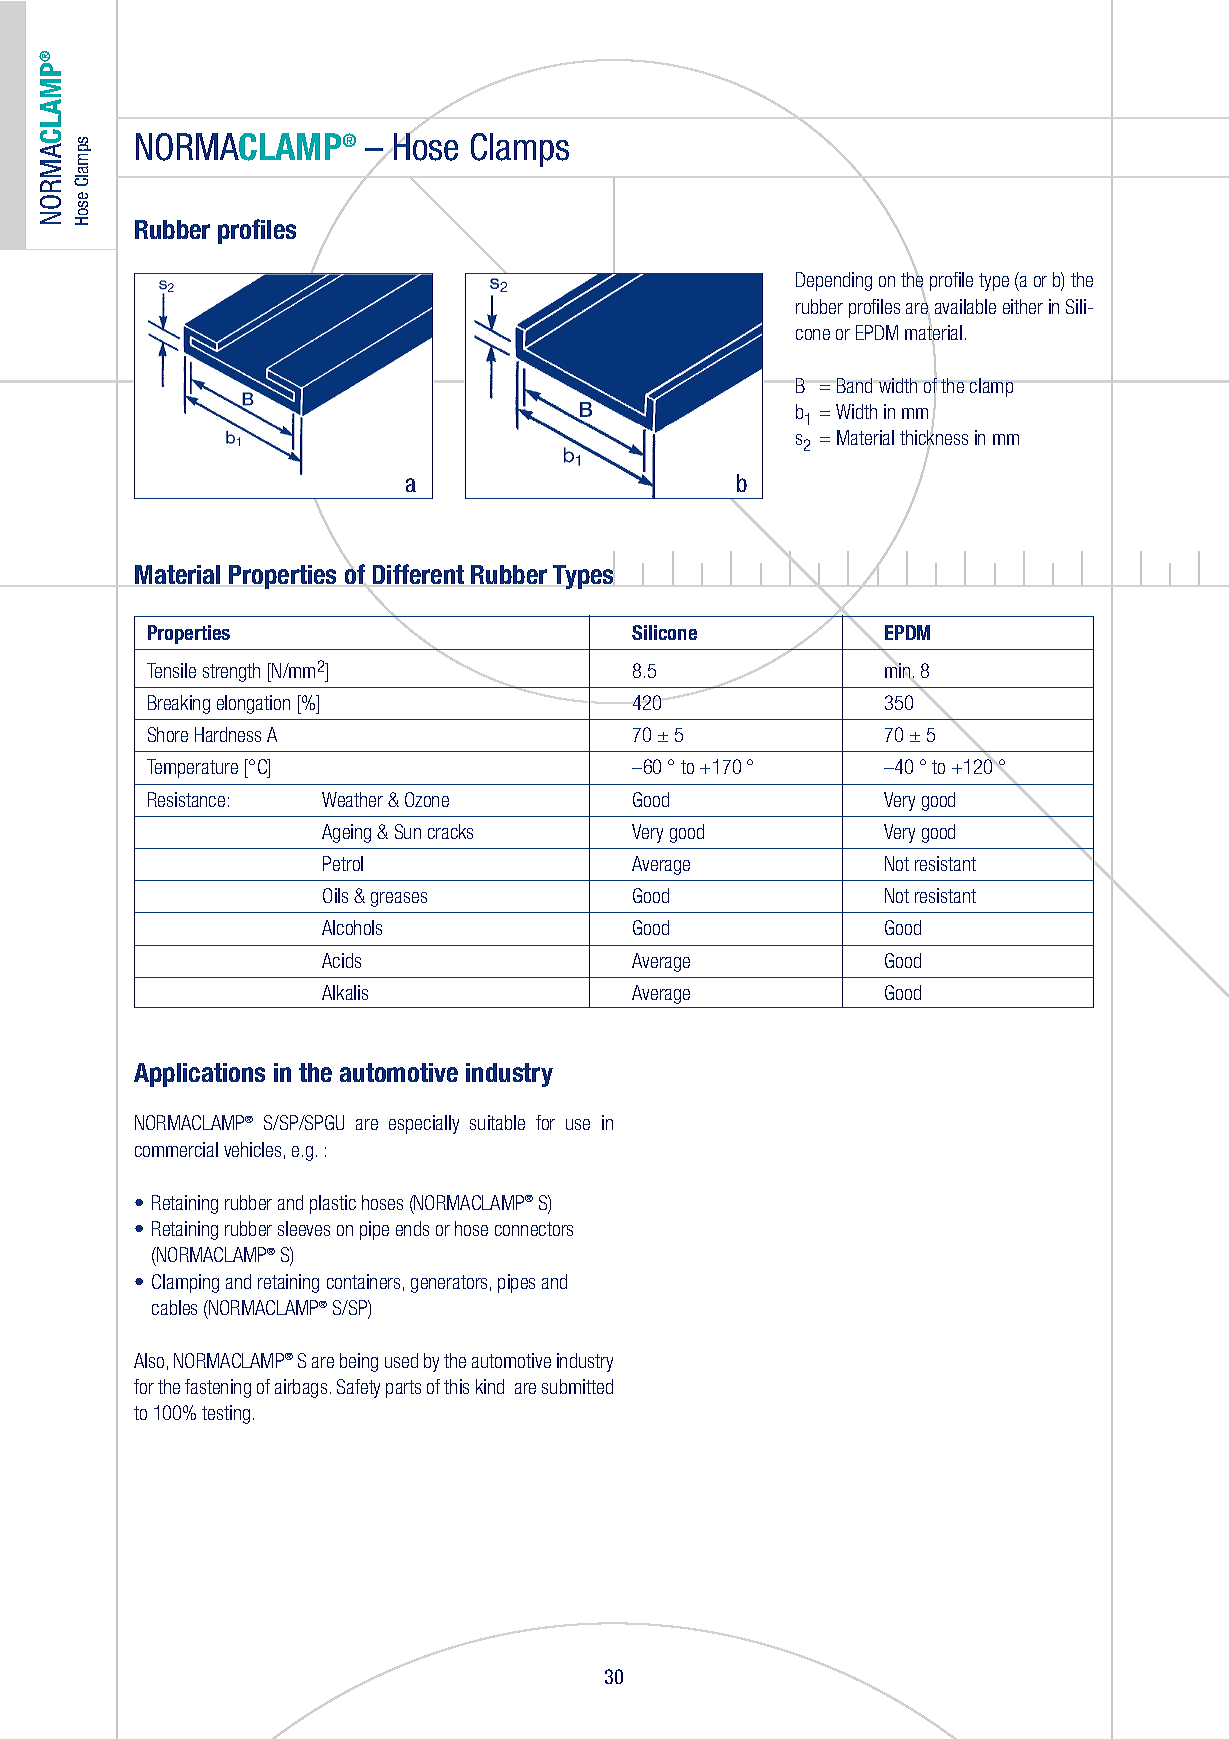 Image resolution: width=1229 pixels, height=1739 pixels. I want to click on Ozone, so click(427, 799).
